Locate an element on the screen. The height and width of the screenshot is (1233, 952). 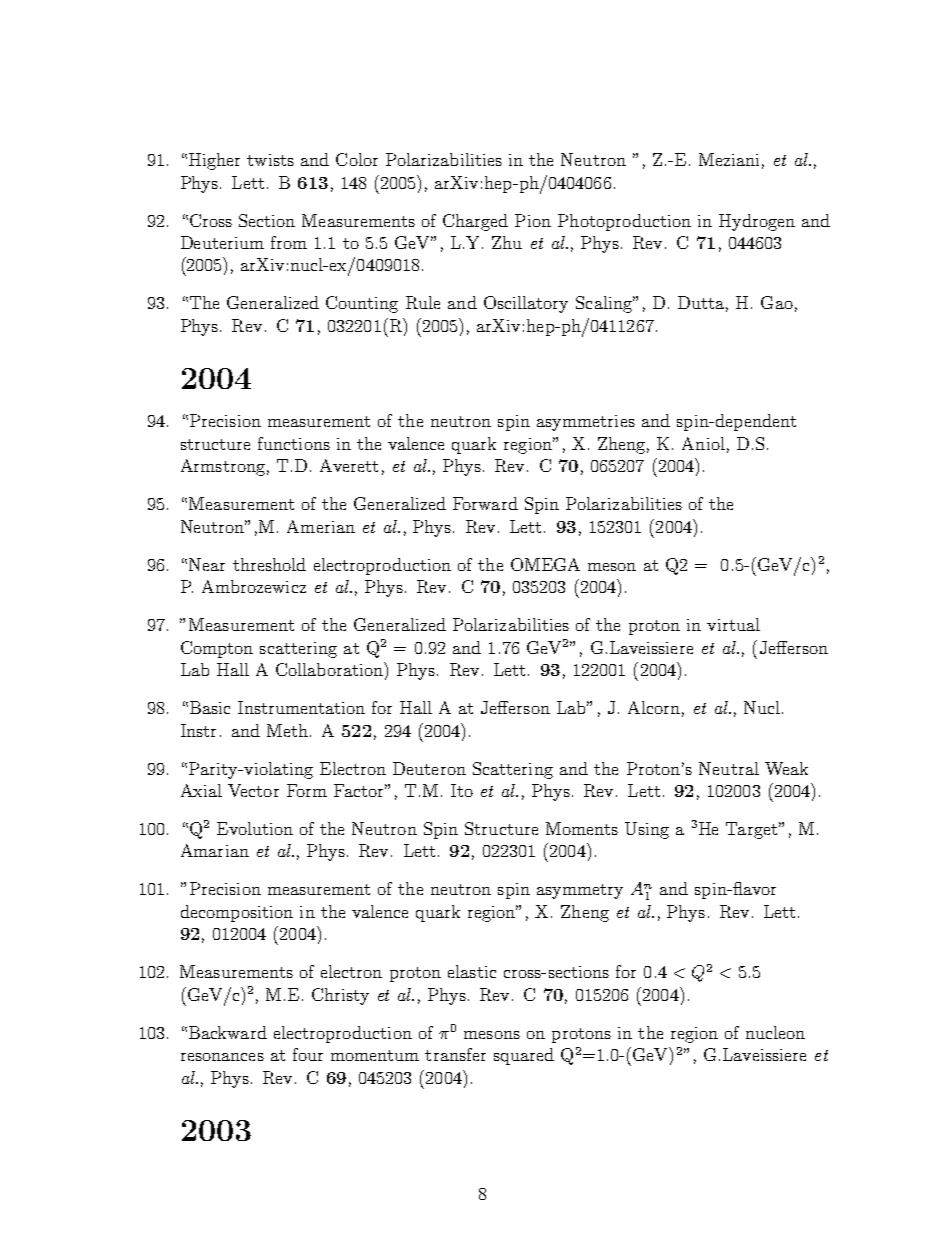
Ito is located at coordinates (462, 790).
